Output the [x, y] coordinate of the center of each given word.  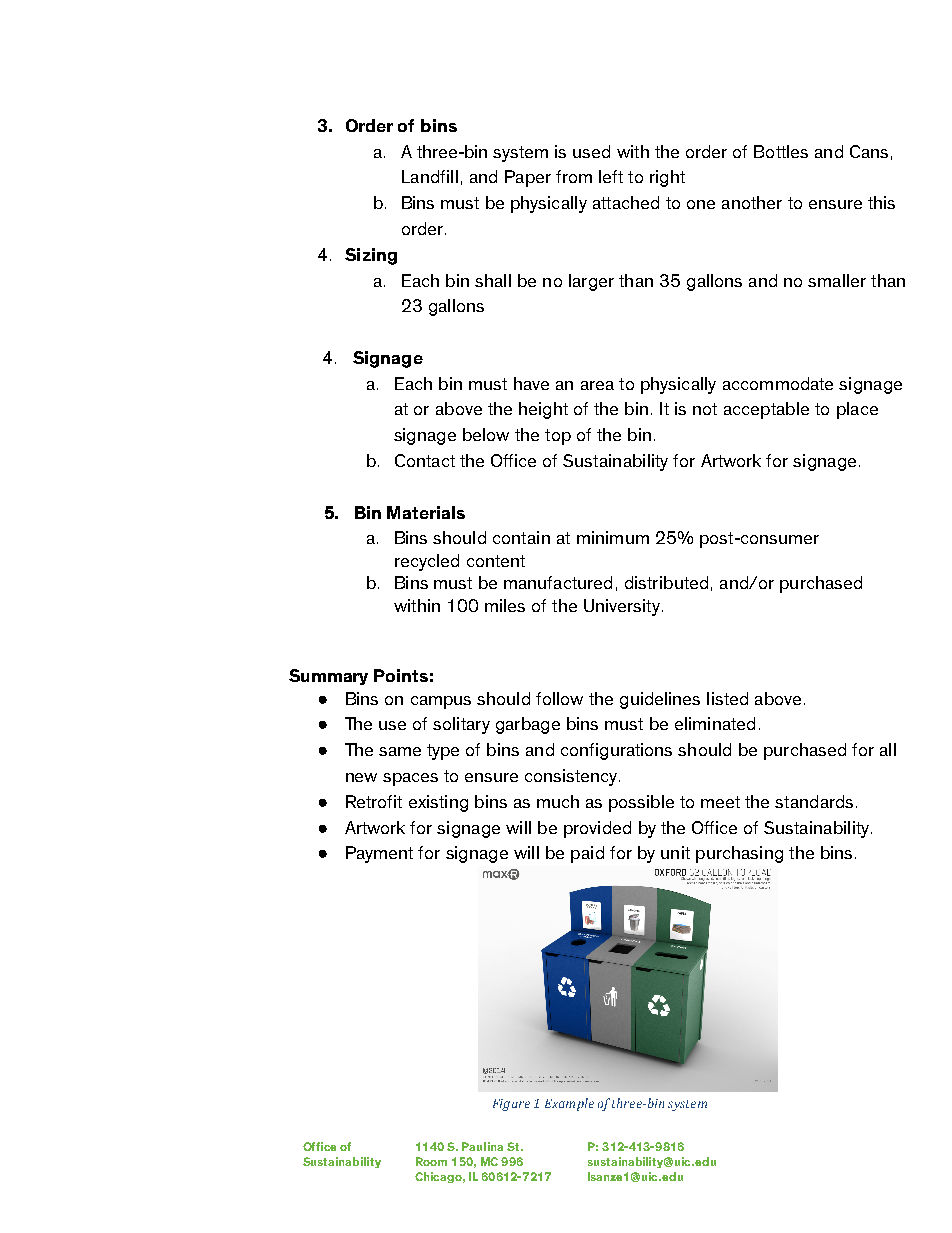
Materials [426, 512]
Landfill [430, 176]
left [611, 176]
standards [814, 801]
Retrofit [374, 801]
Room [431, 1161]
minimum [613, 537]
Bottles [781, 151]
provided [597, 829]
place [857, 410]
